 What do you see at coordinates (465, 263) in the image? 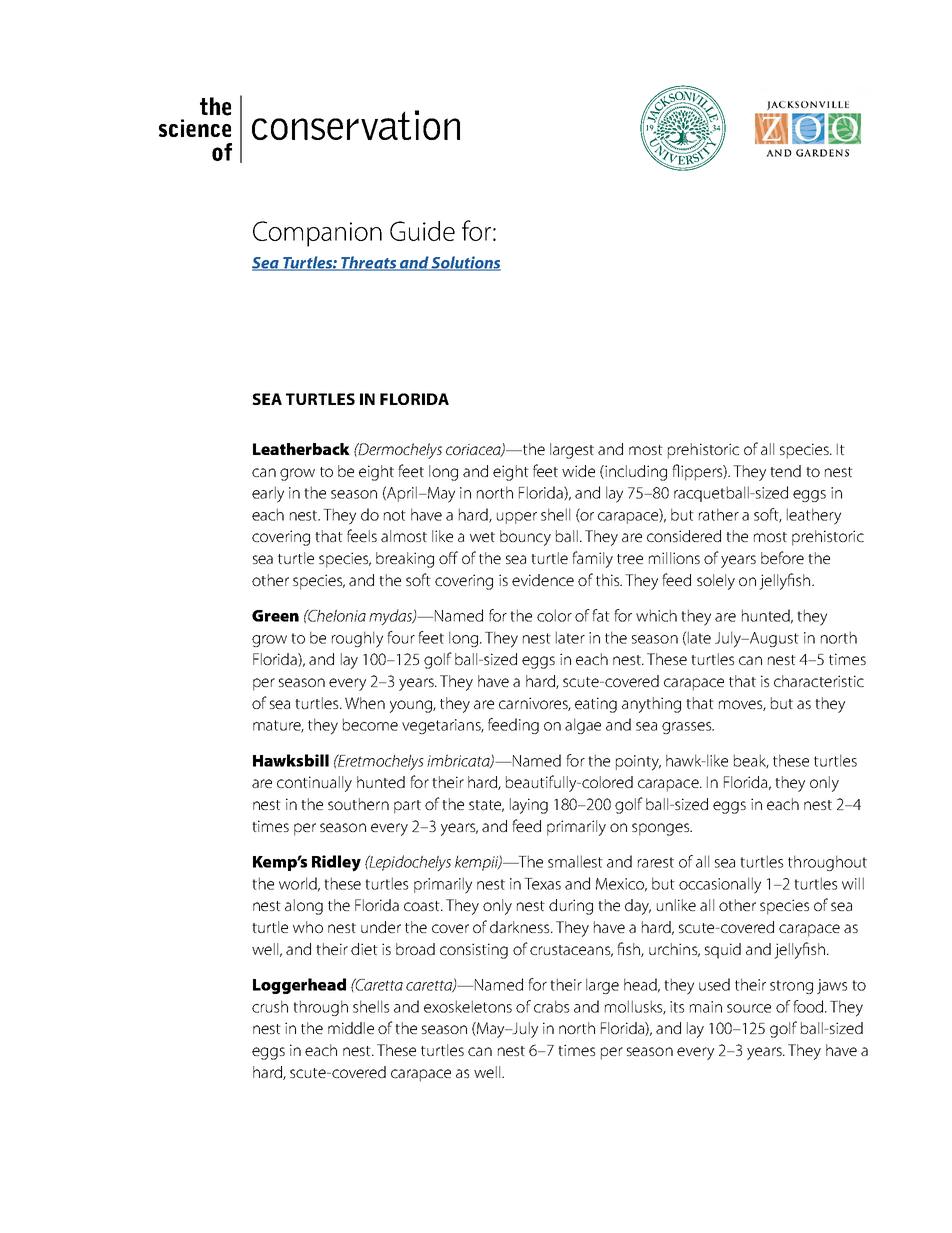
I see `Solutions` at bounding box center [465, 263].
